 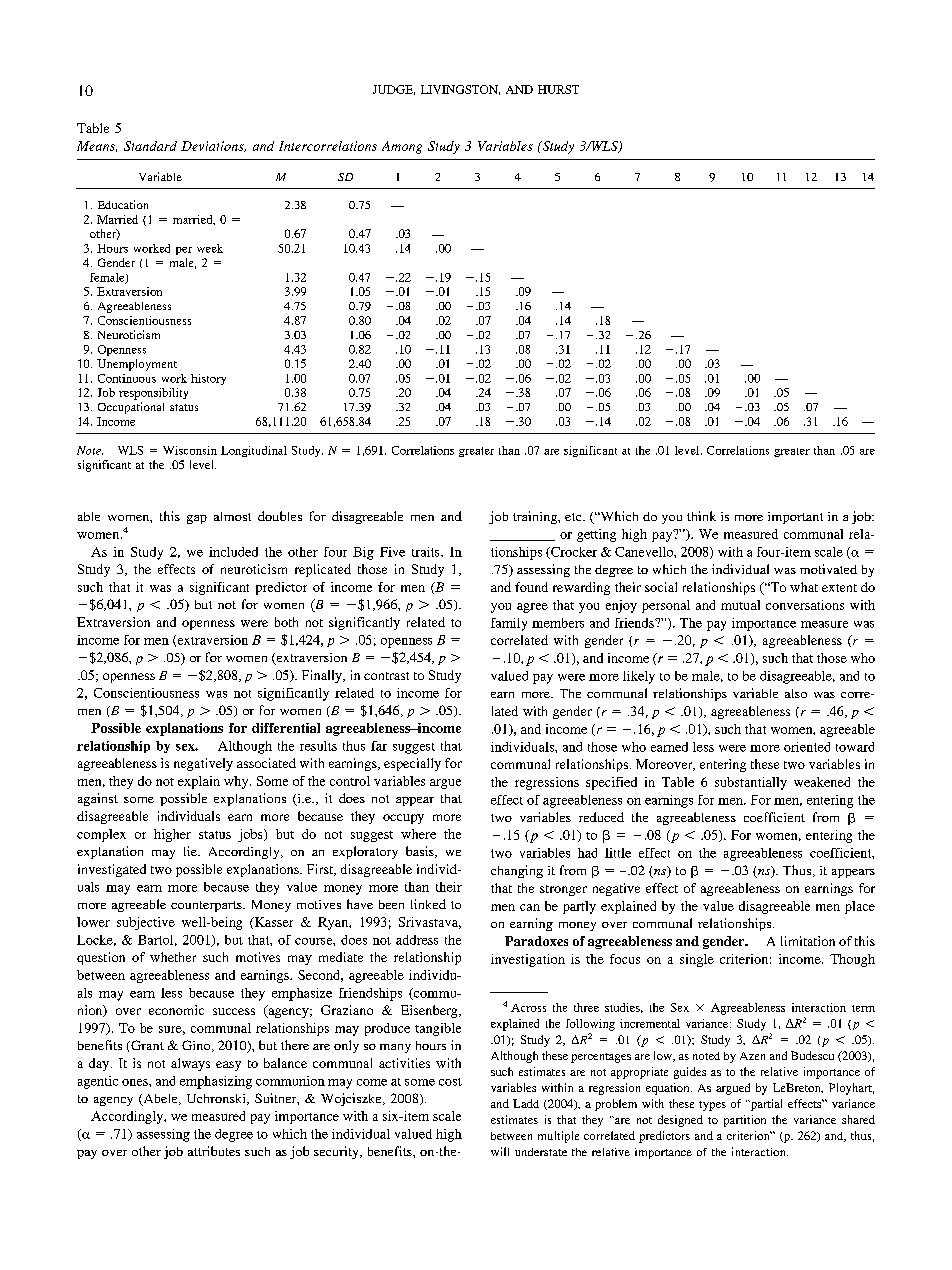 I want to click on attributes, so click(x=214, y=1151).
